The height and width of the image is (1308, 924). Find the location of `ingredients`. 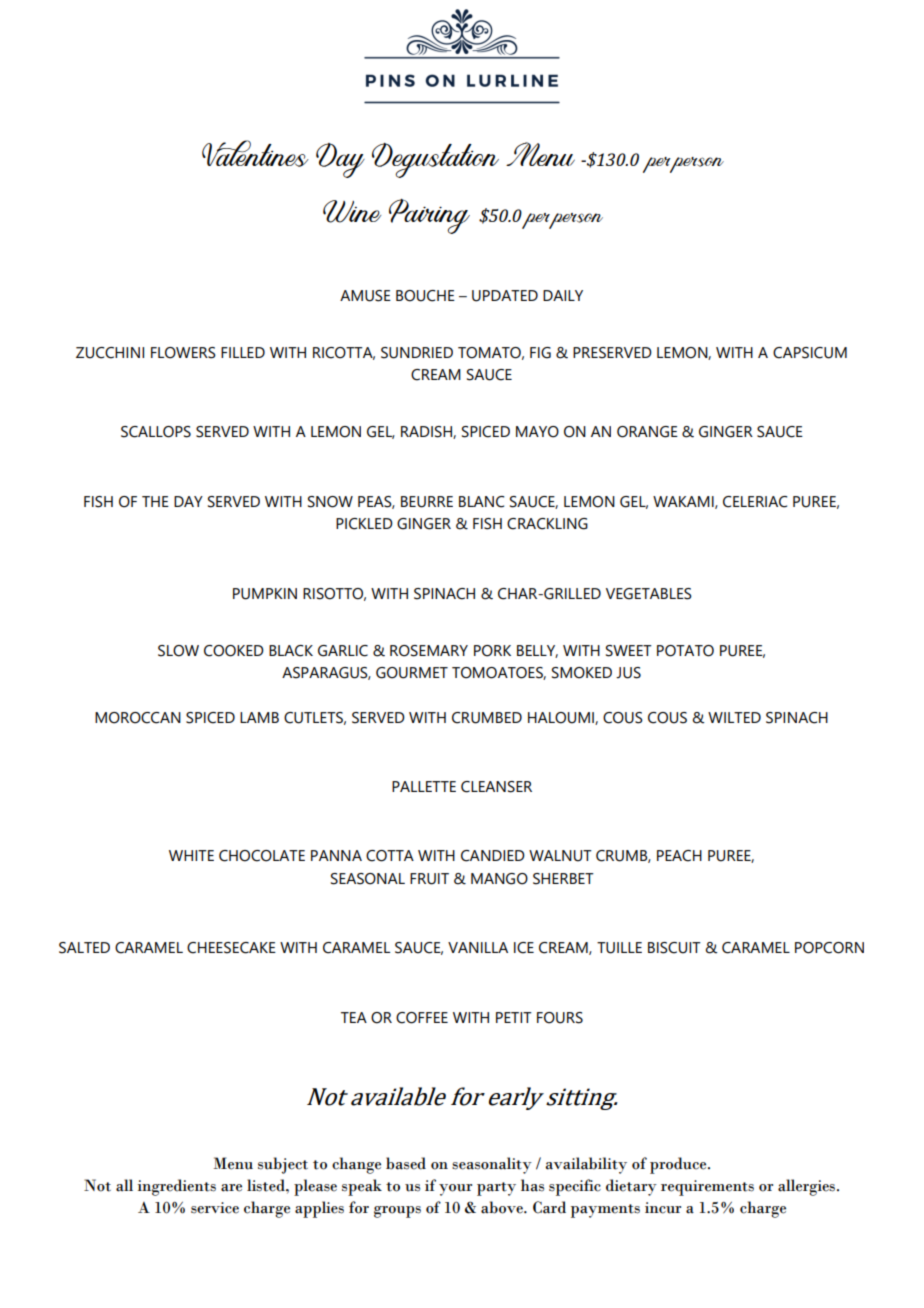

ingredients is located at coordinates (177, 1187).
